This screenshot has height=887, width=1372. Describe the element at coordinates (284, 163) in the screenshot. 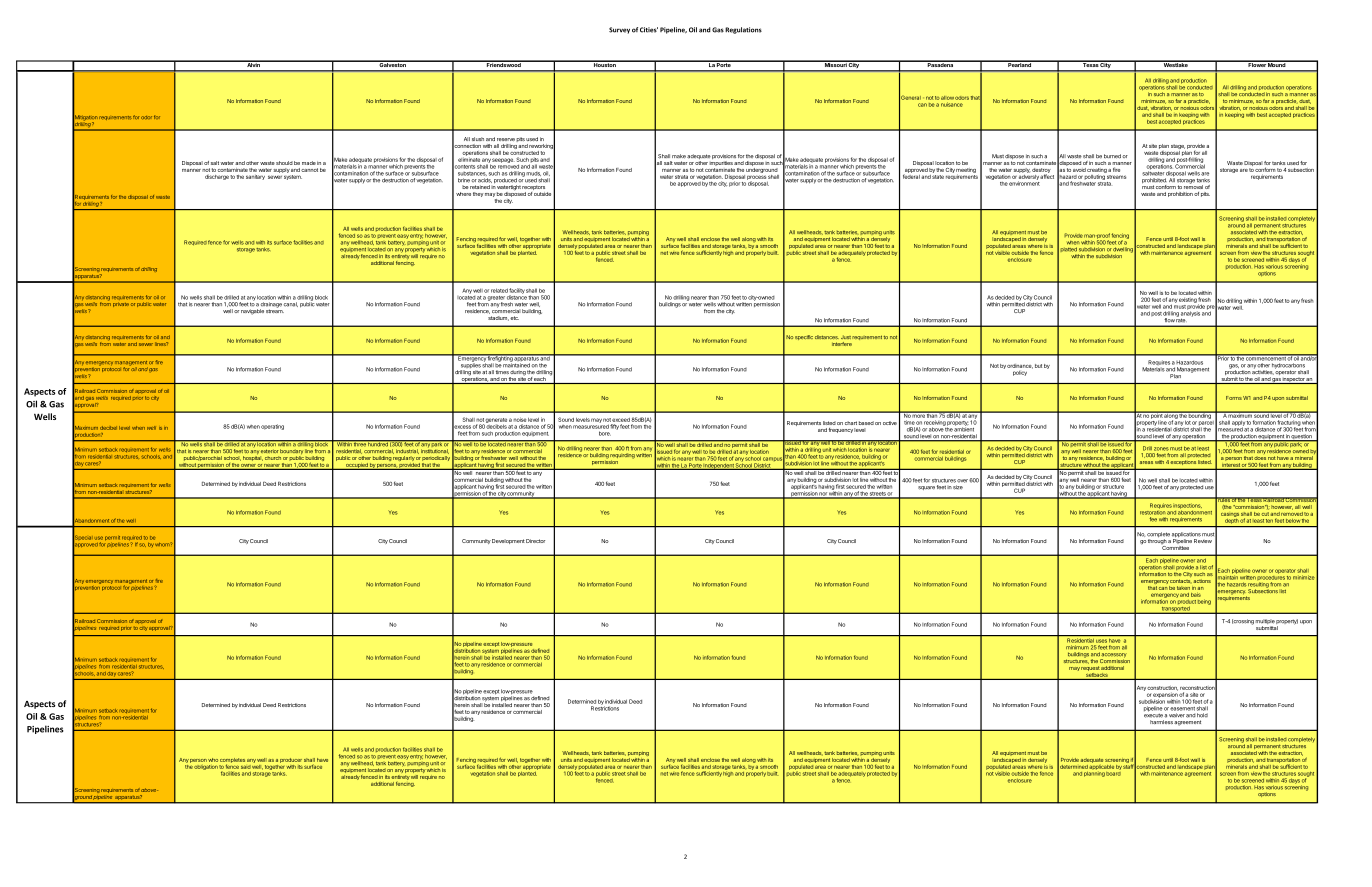

I see `should` at that location.
